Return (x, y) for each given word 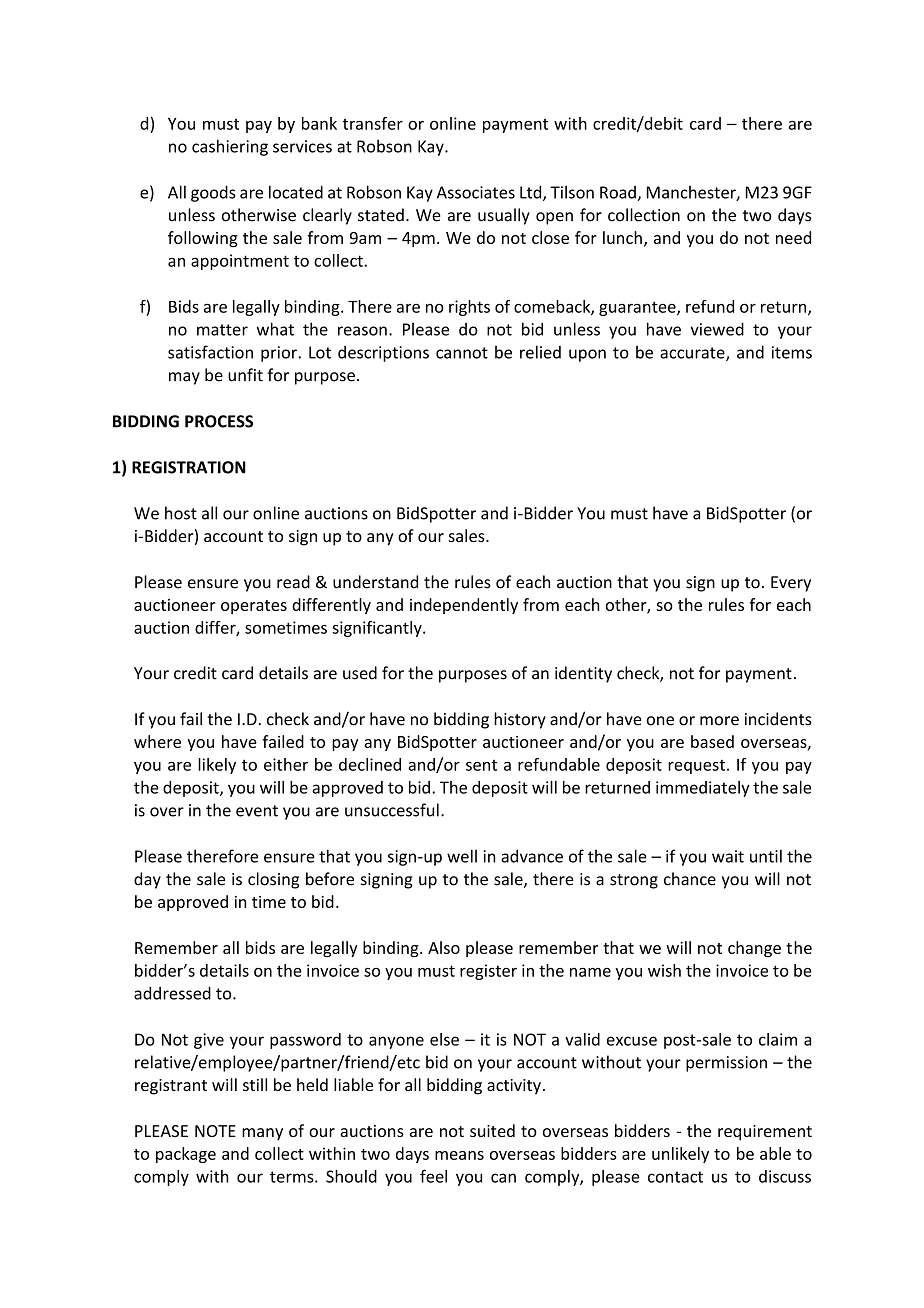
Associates (476, 192)
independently (464, 606)
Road (619, 193)
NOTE (215, 1131)
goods (213, 193)
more (719, 721)
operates (254, 607)
